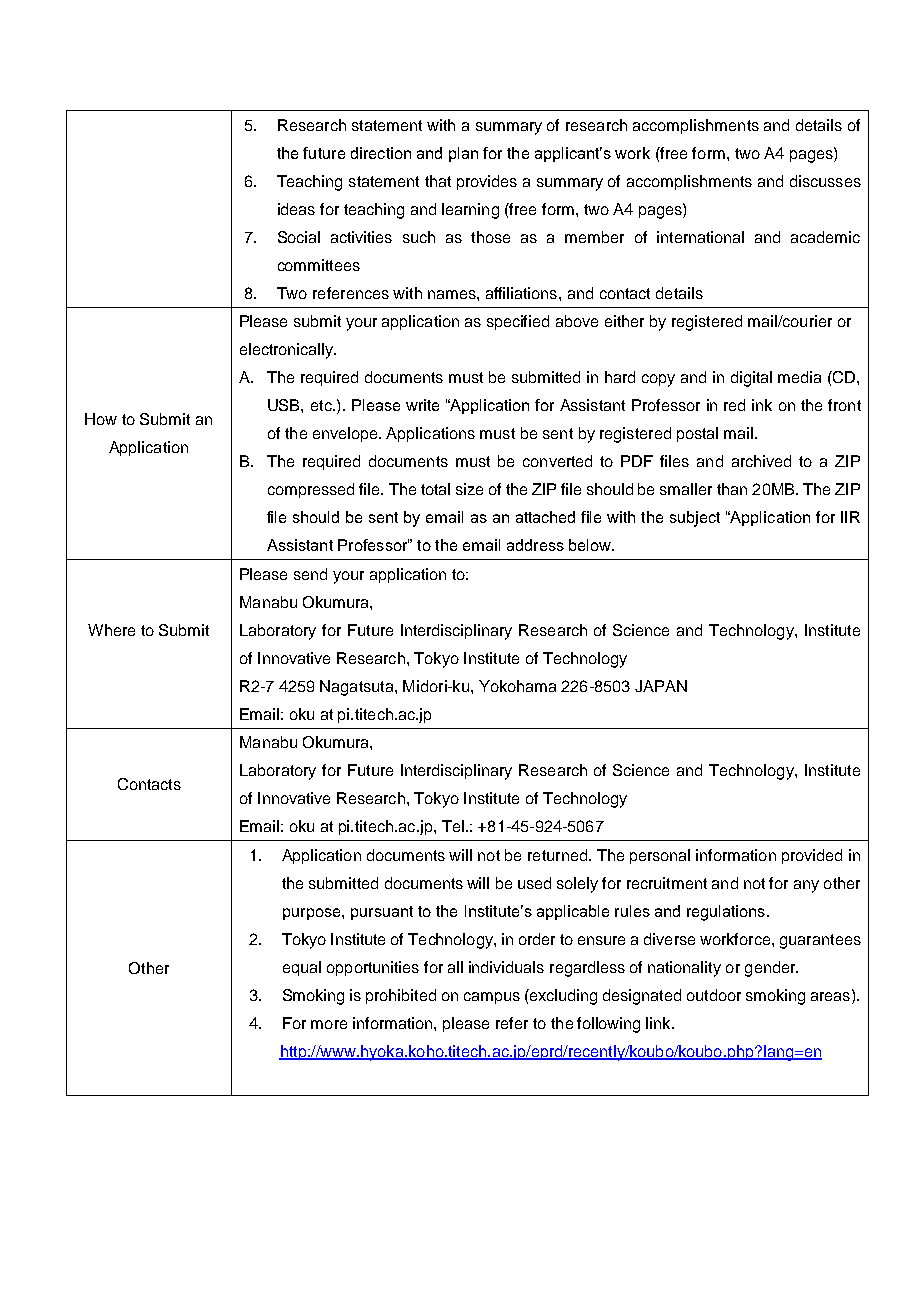 The height and width of the image is (1308, 924). Describe the element at coordinates (825, 181) in the image. I see `discusses` at that location.
